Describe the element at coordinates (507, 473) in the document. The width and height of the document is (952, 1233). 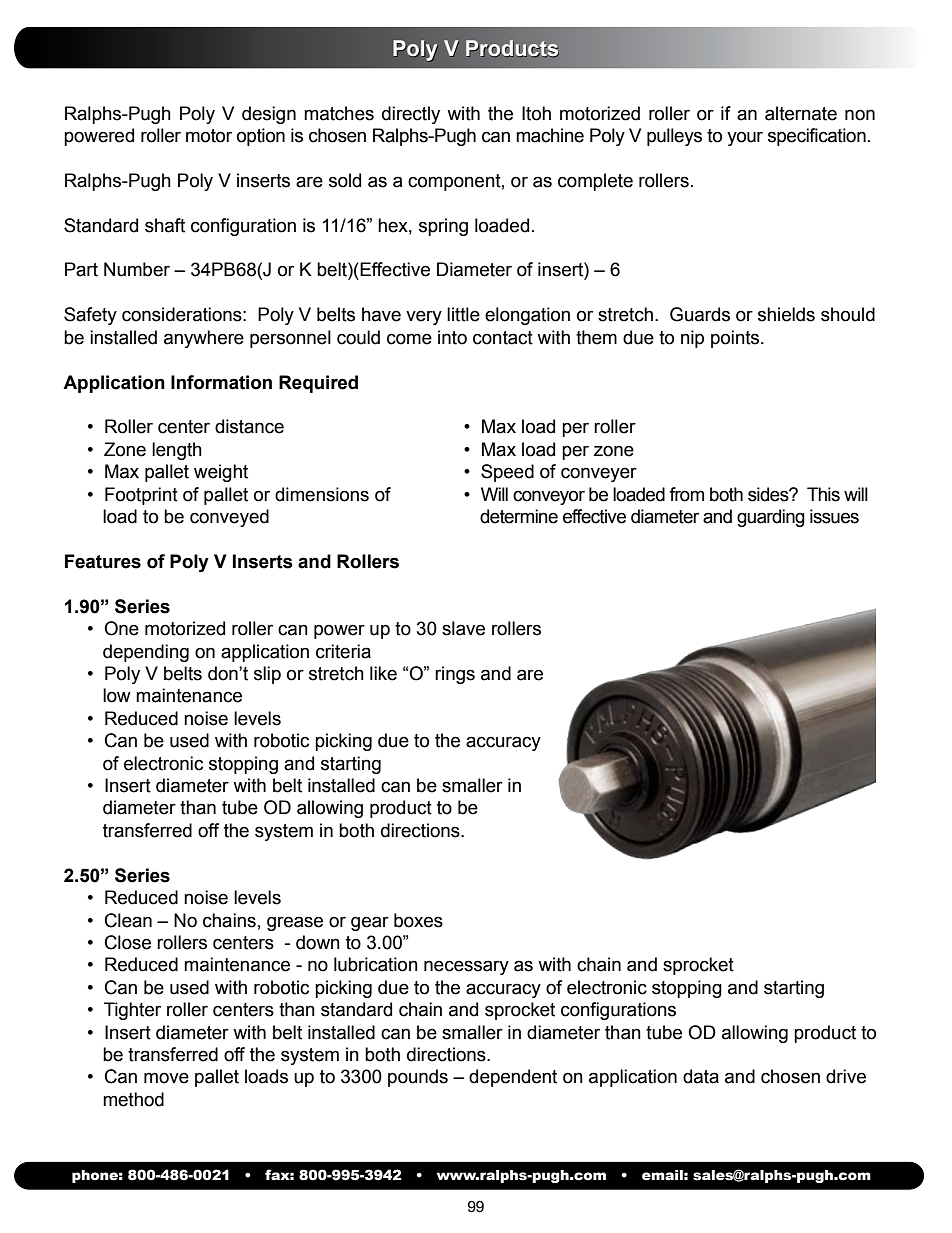
I see `Speed` at that location.
